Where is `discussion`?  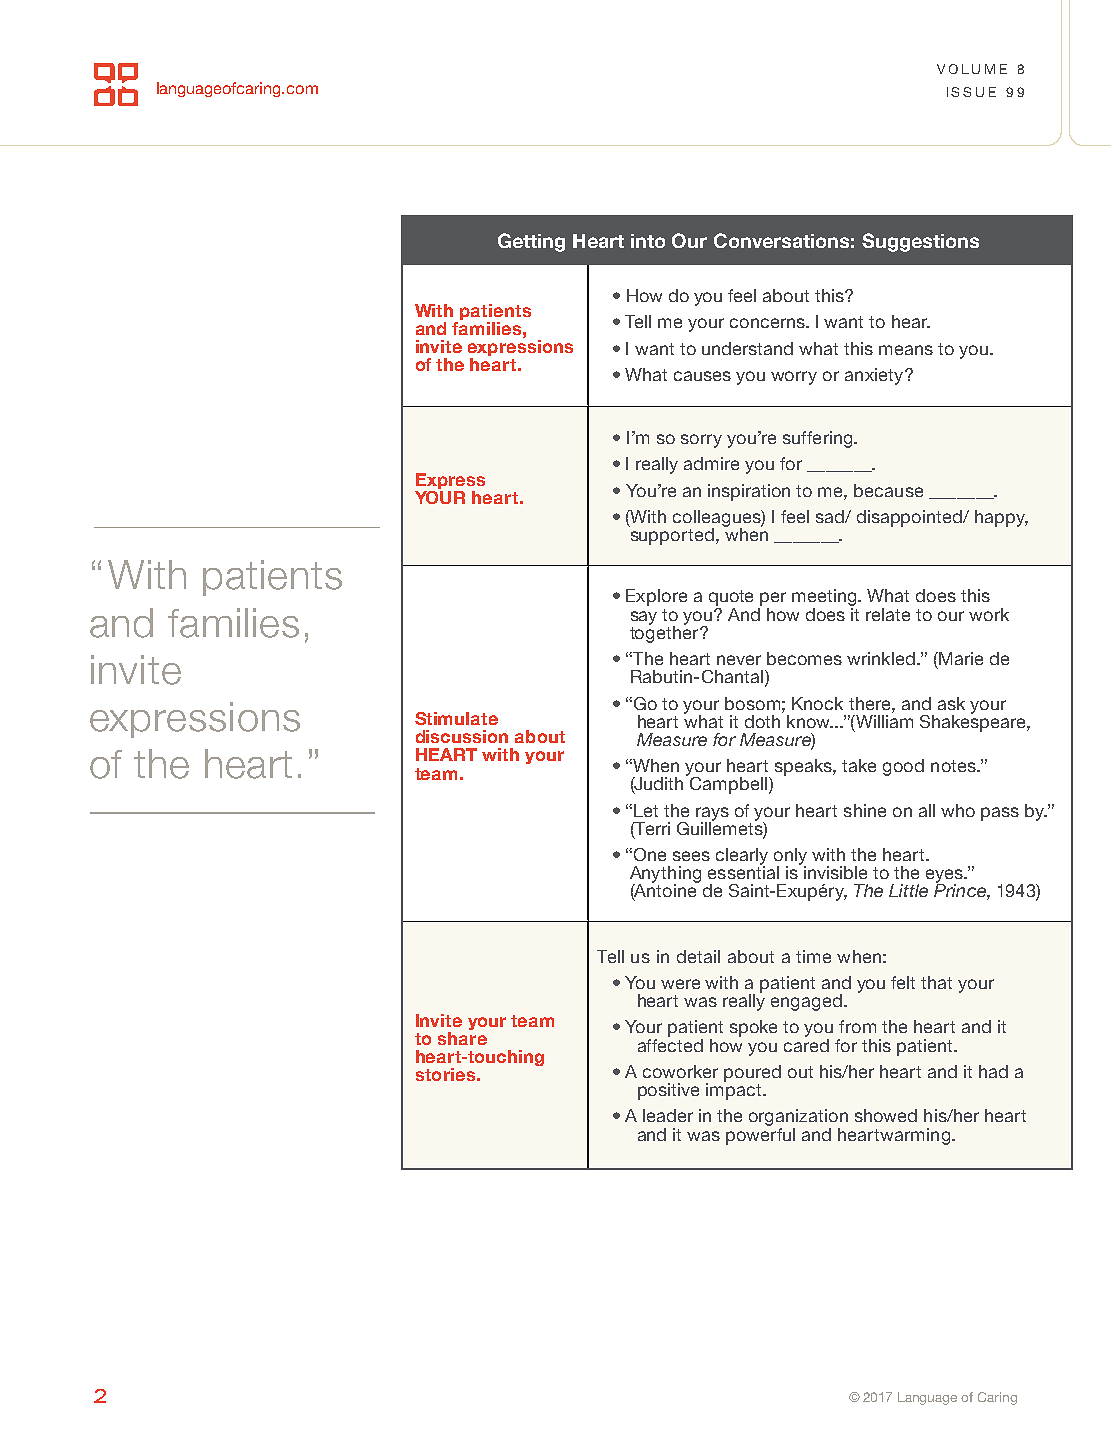
discussion is located at coordinates (462, 736).
